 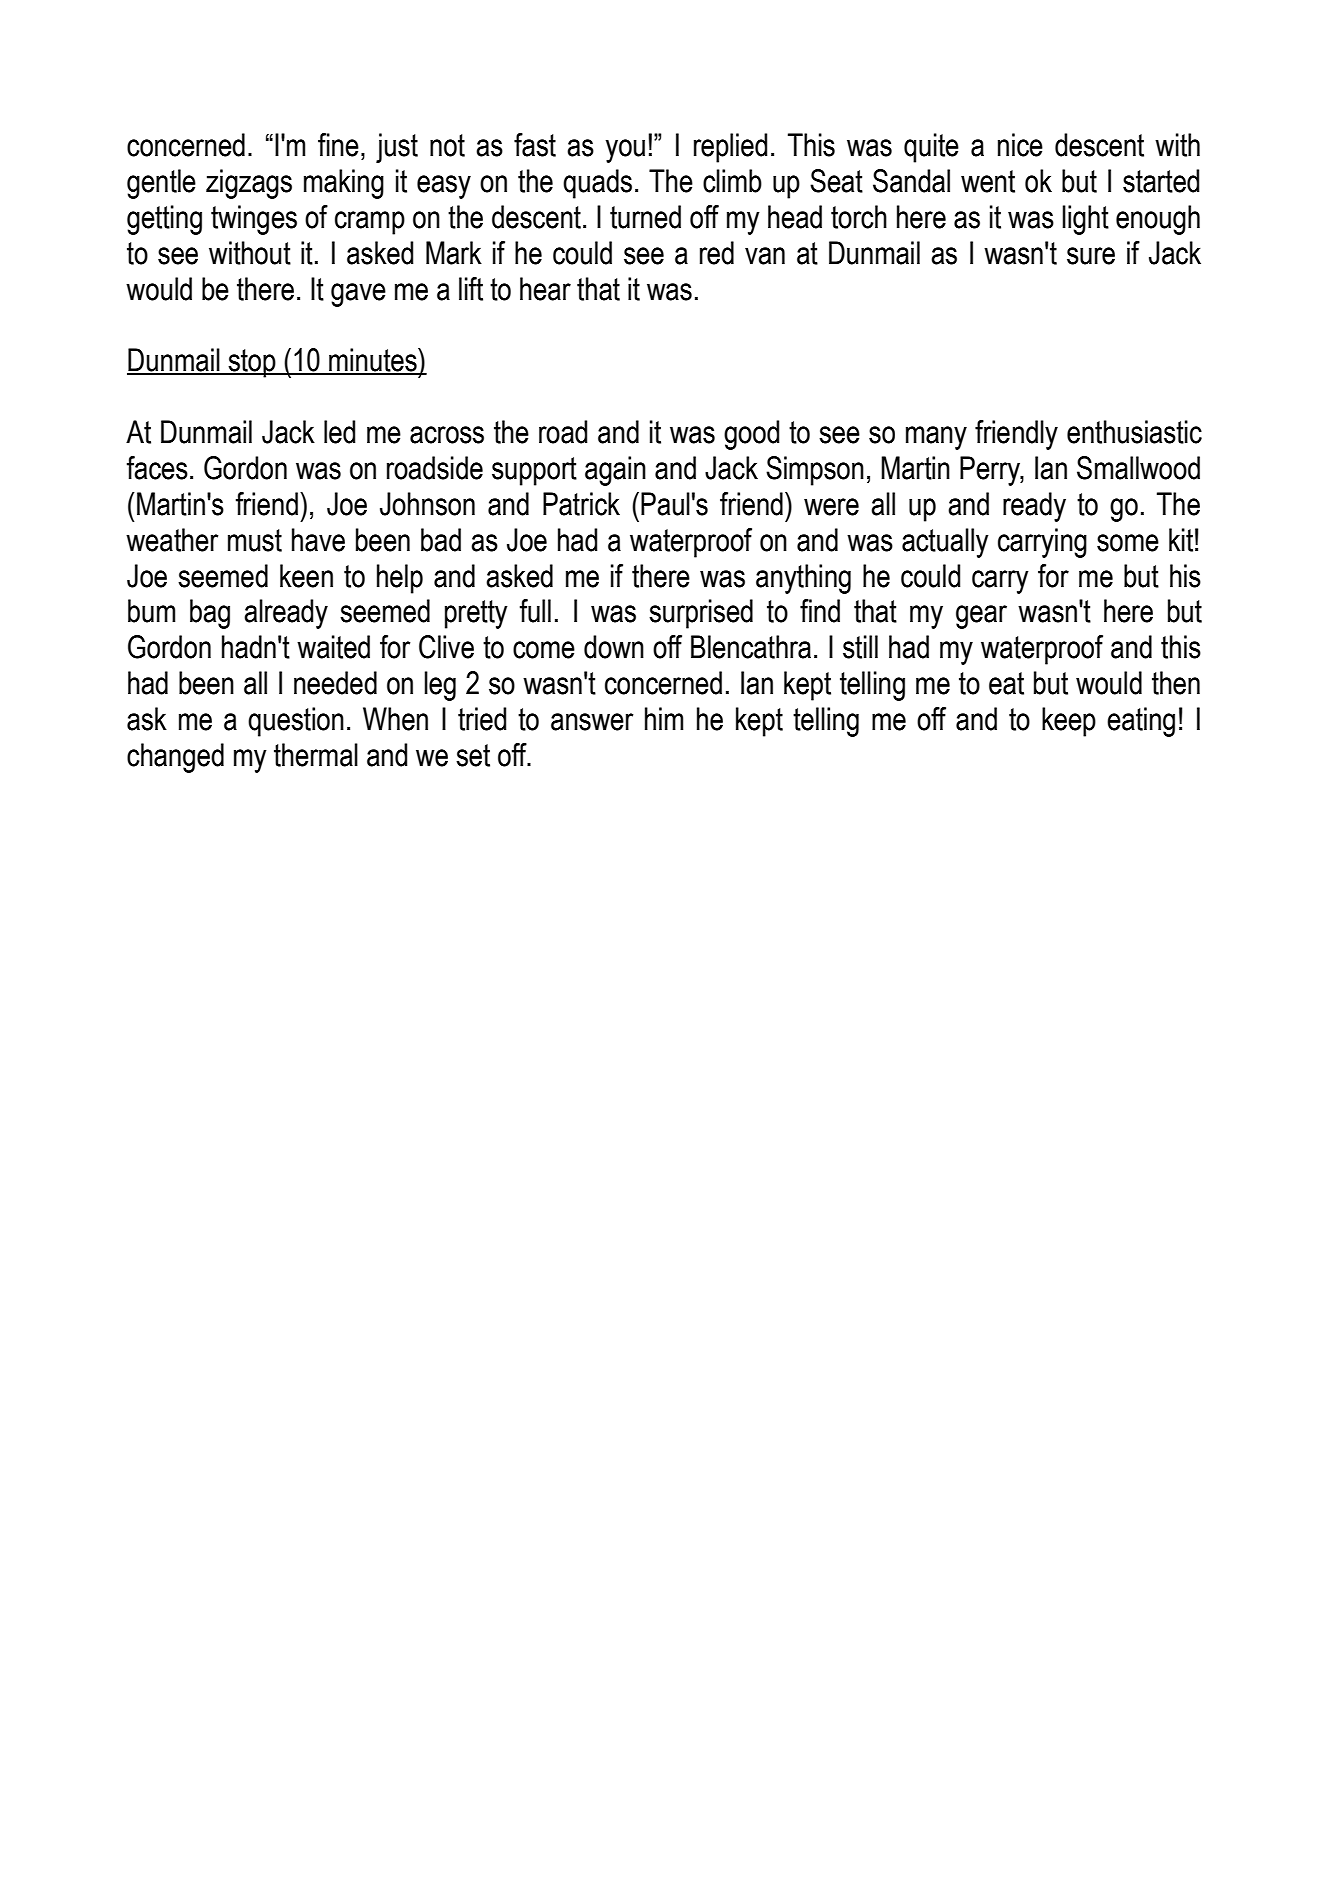 What do you see at coordinates (1020, 145) in the screenshot?
I see `nice` at bounding box center [1020, 145].
